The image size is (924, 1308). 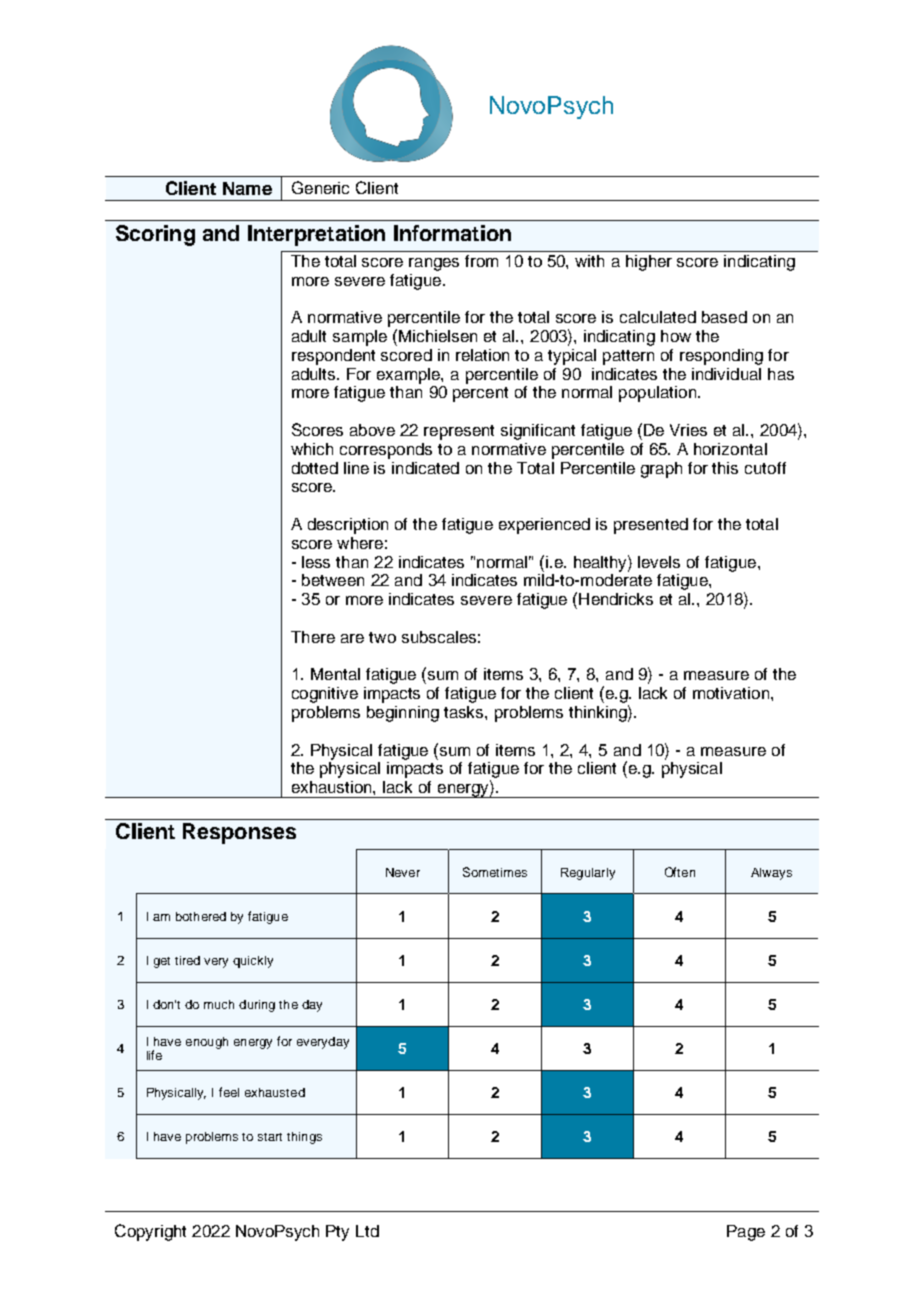 I want to click on Often, so click(x=680, y=872).
